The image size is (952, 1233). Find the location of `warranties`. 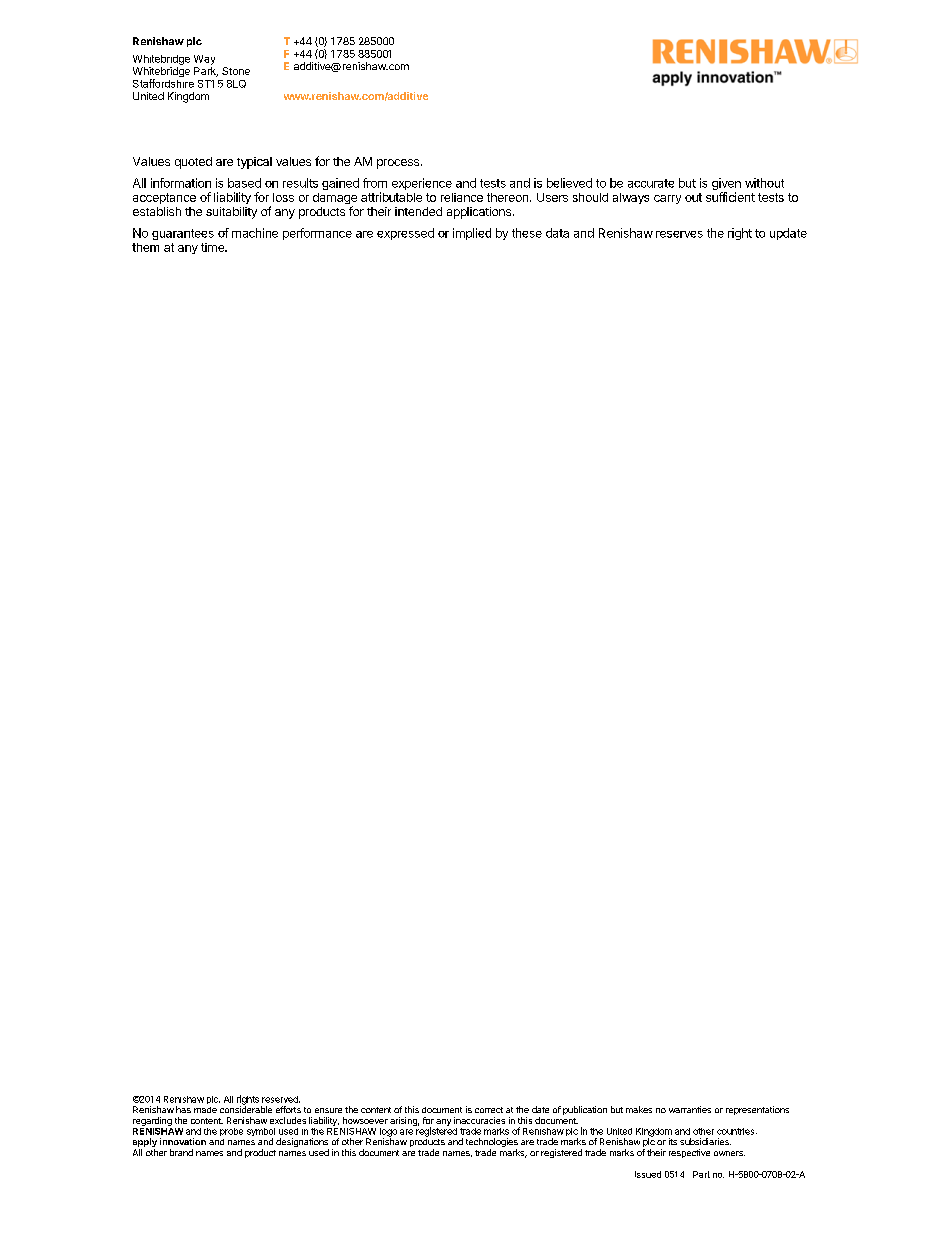

warranties is located at coordinates (690, 1109).
